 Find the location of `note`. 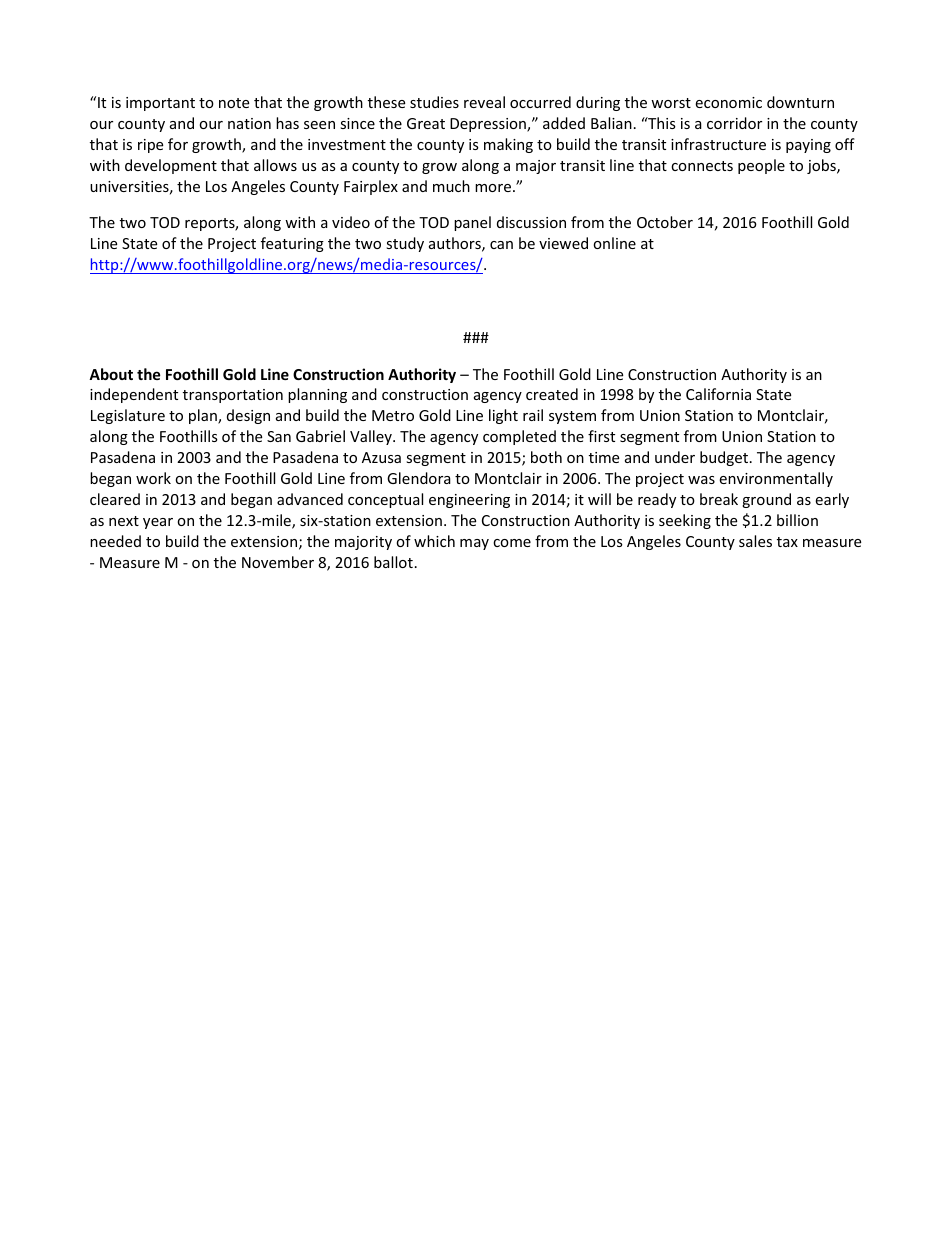

note is located at coordinates (234, 103).
